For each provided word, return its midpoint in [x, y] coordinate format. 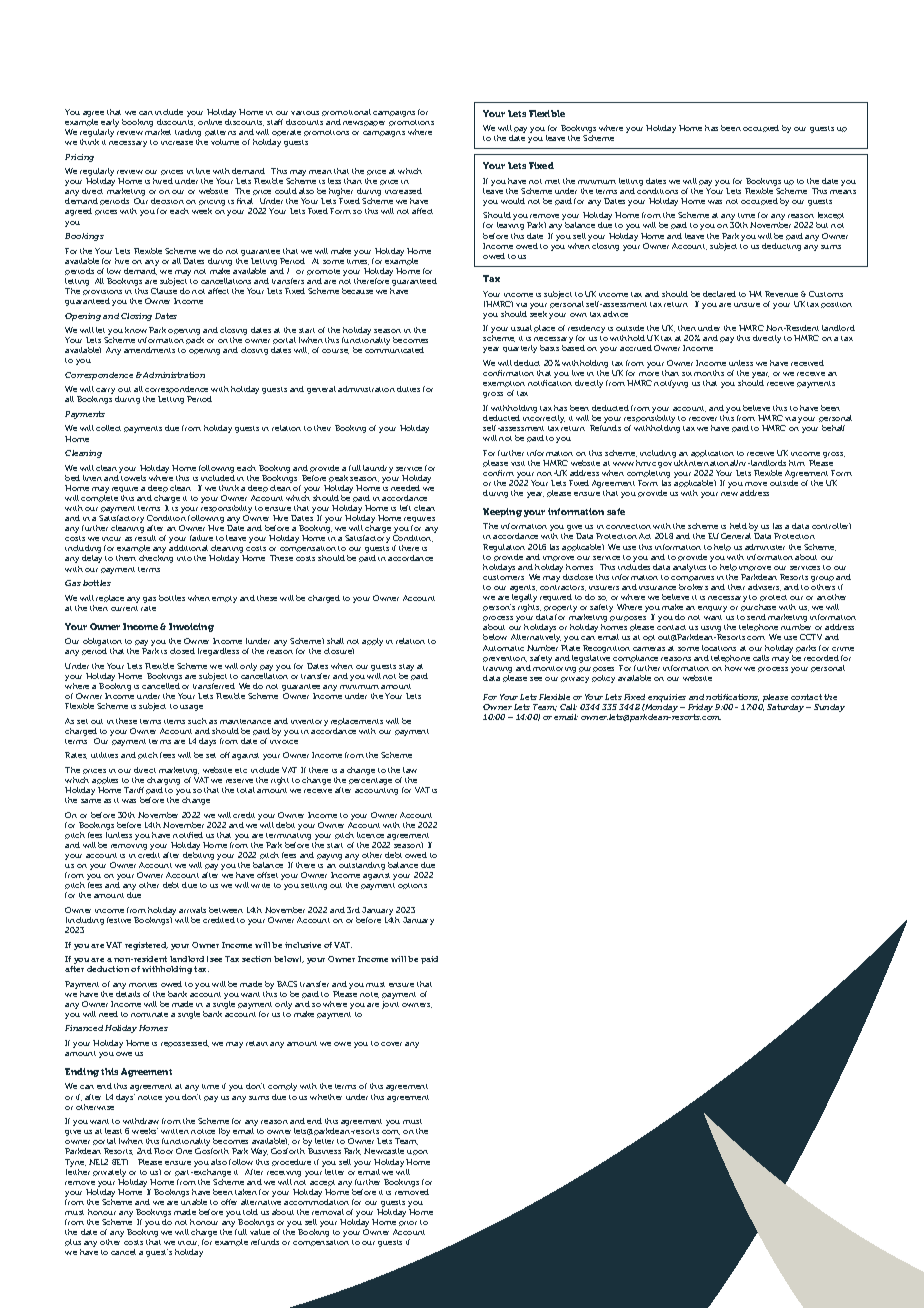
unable [194, 1202]
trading [188, 134]
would [513, 201]
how [733, 668]
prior [408, 1223]
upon [417, 1152]
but [822, 225]
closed [182, 651]
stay [406, 667]
